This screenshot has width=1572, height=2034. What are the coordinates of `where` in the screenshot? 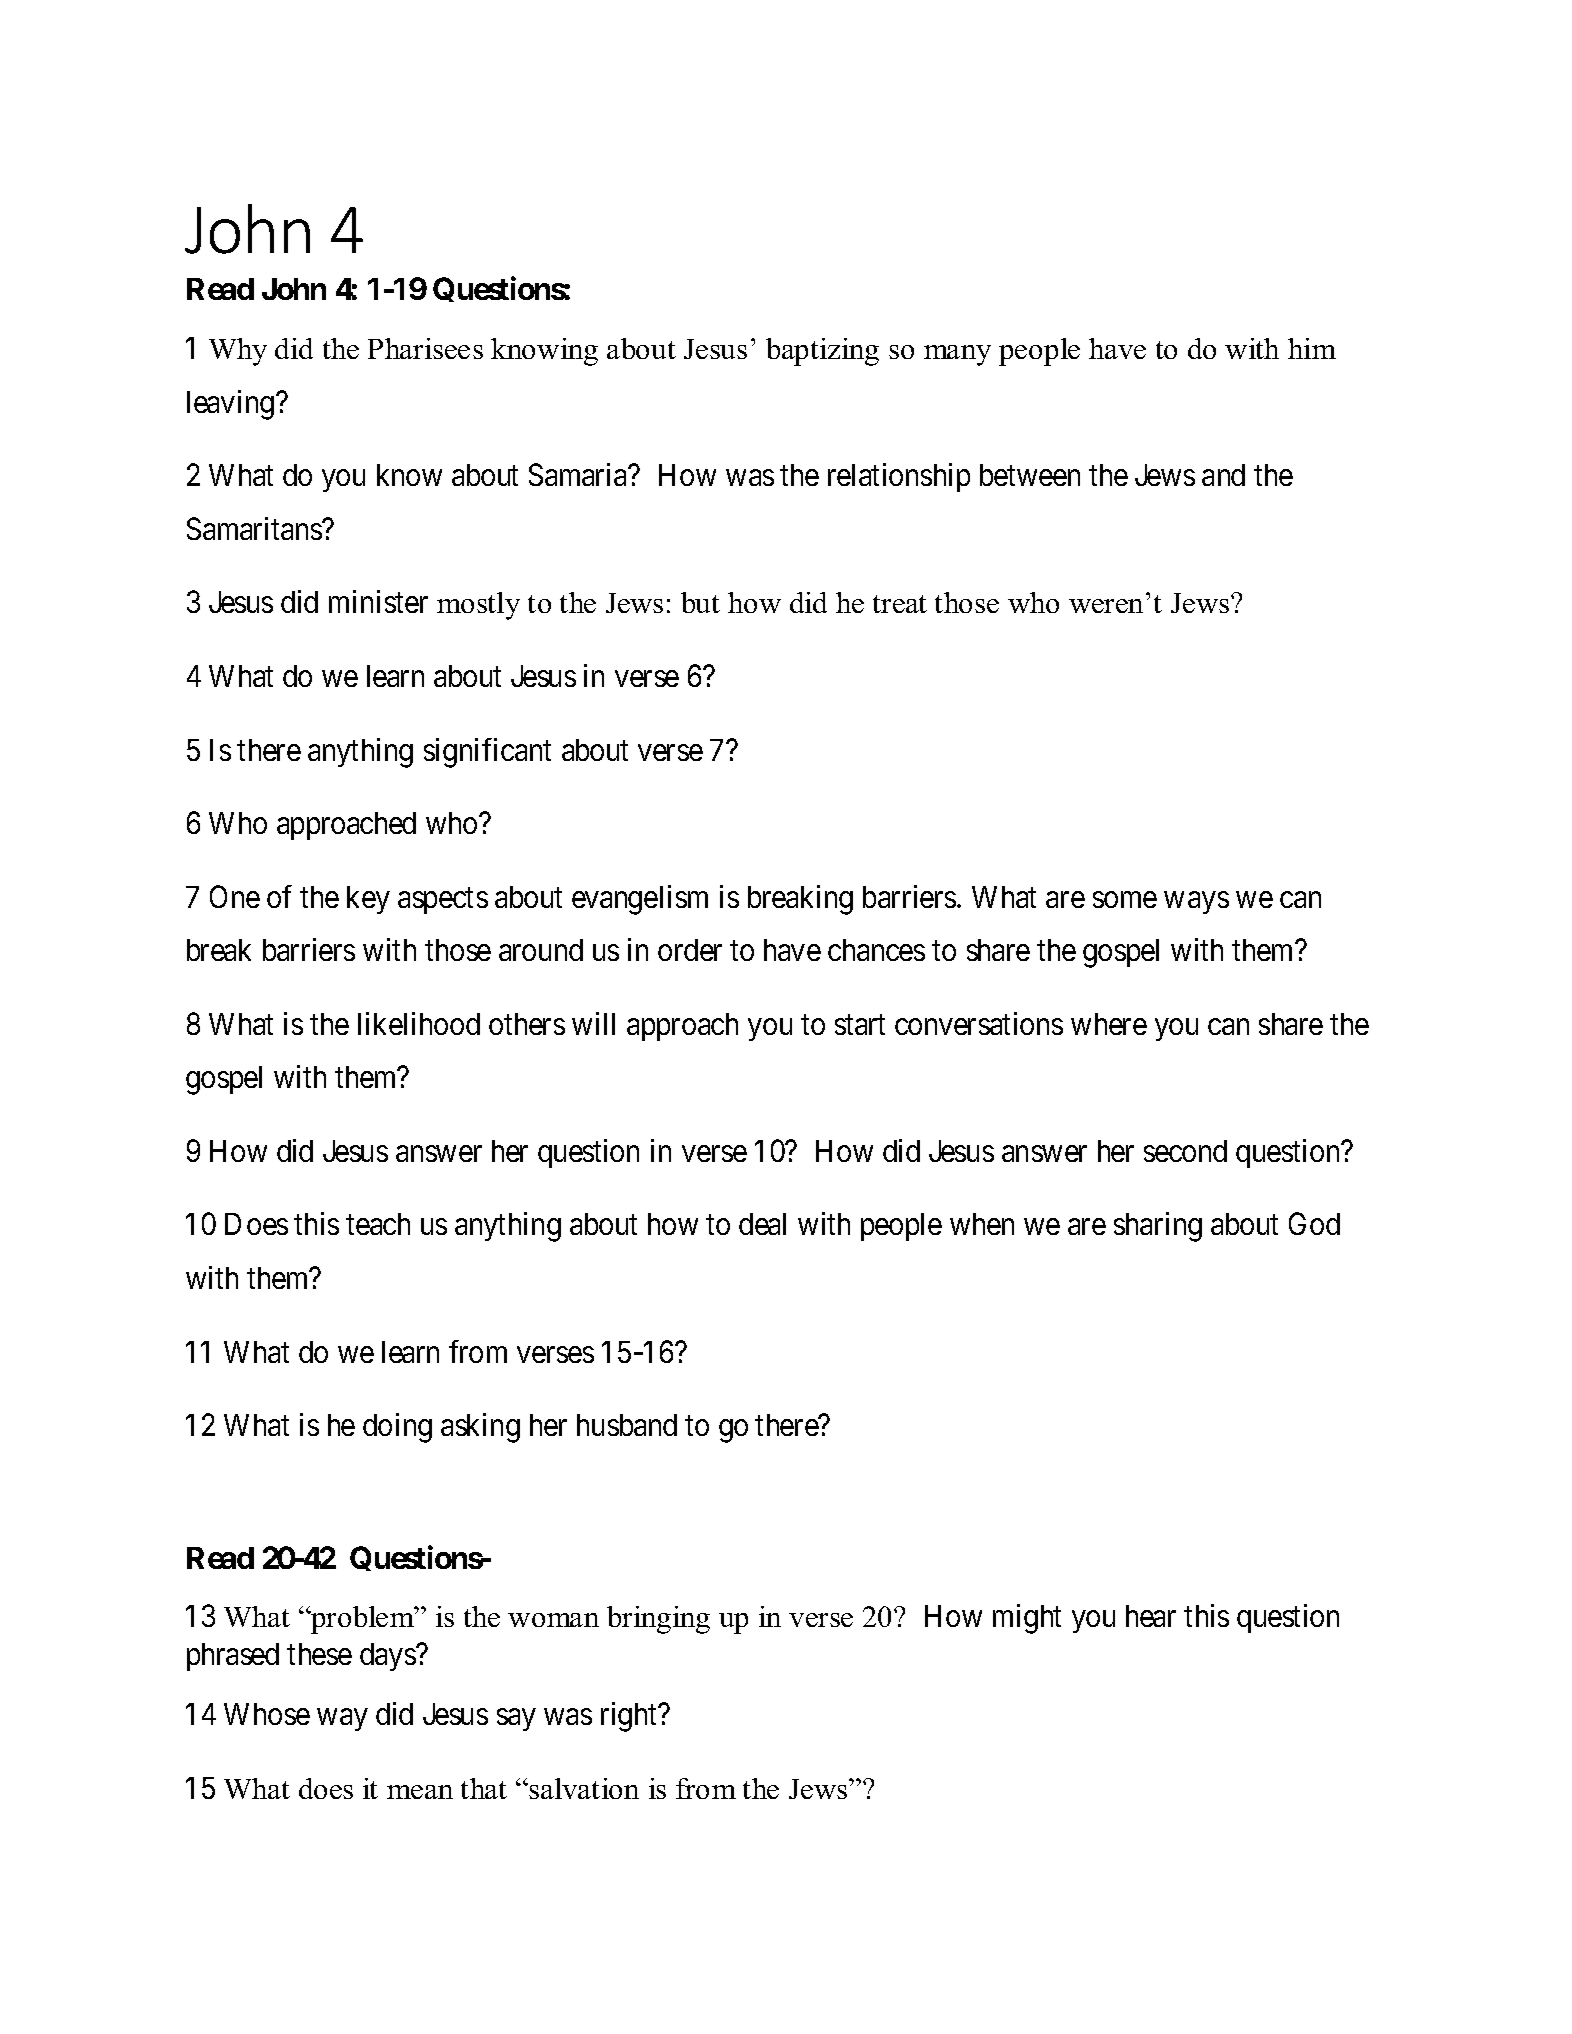 It's located at (1109, 1024).
